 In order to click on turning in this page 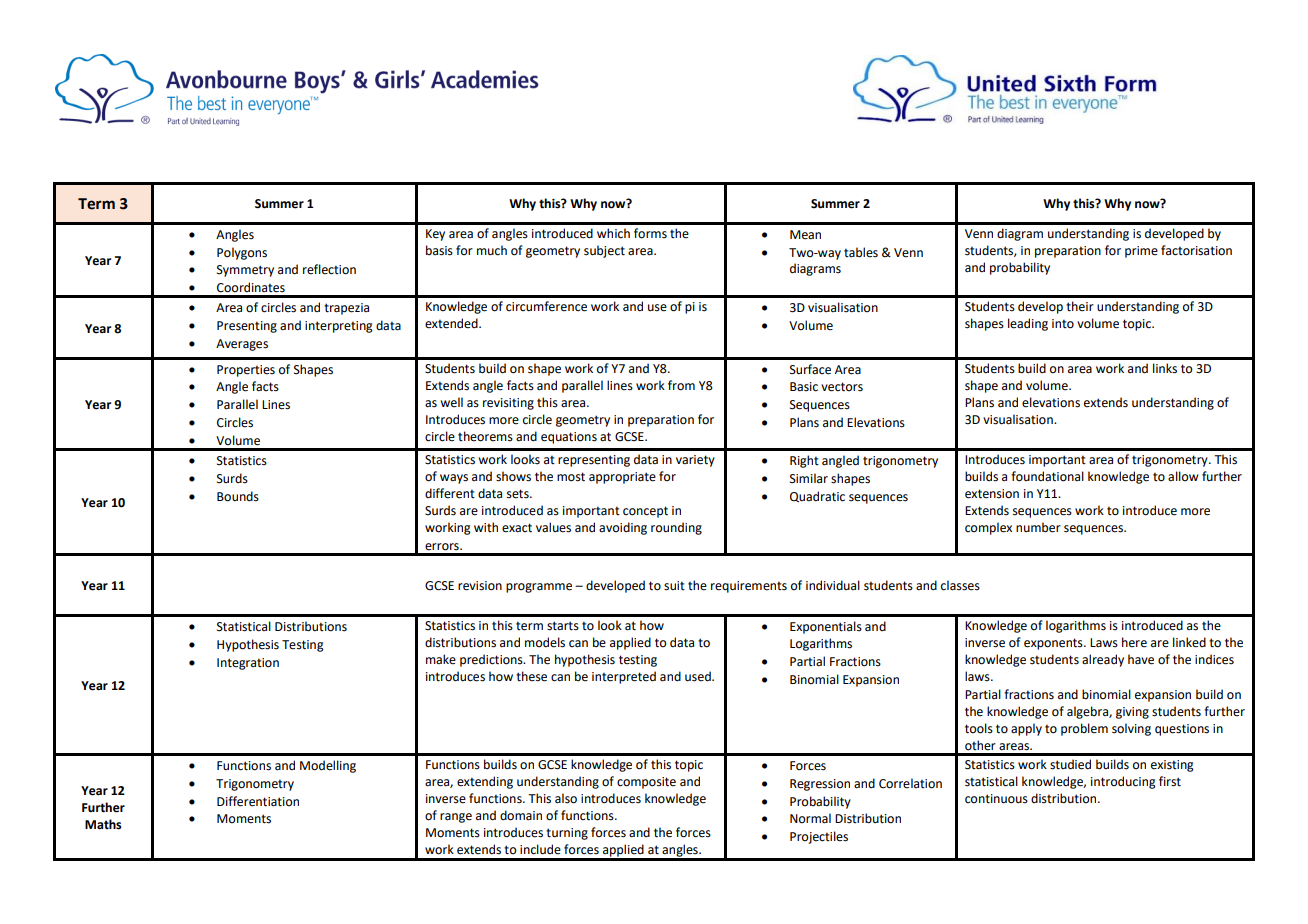, I will do `click(567, 834)`.
